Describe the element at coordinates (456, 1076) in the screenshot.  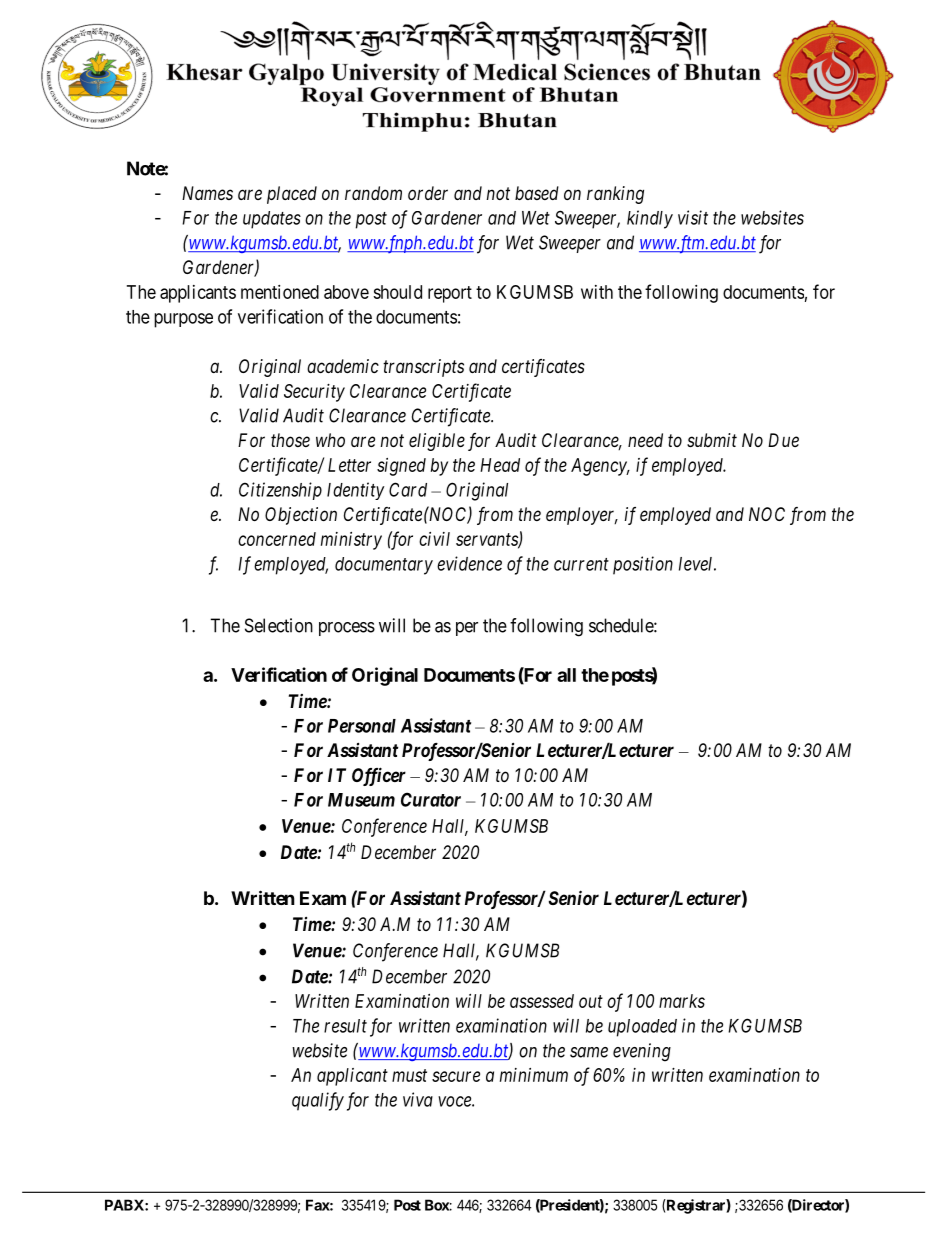
I see `secure` at that location.
